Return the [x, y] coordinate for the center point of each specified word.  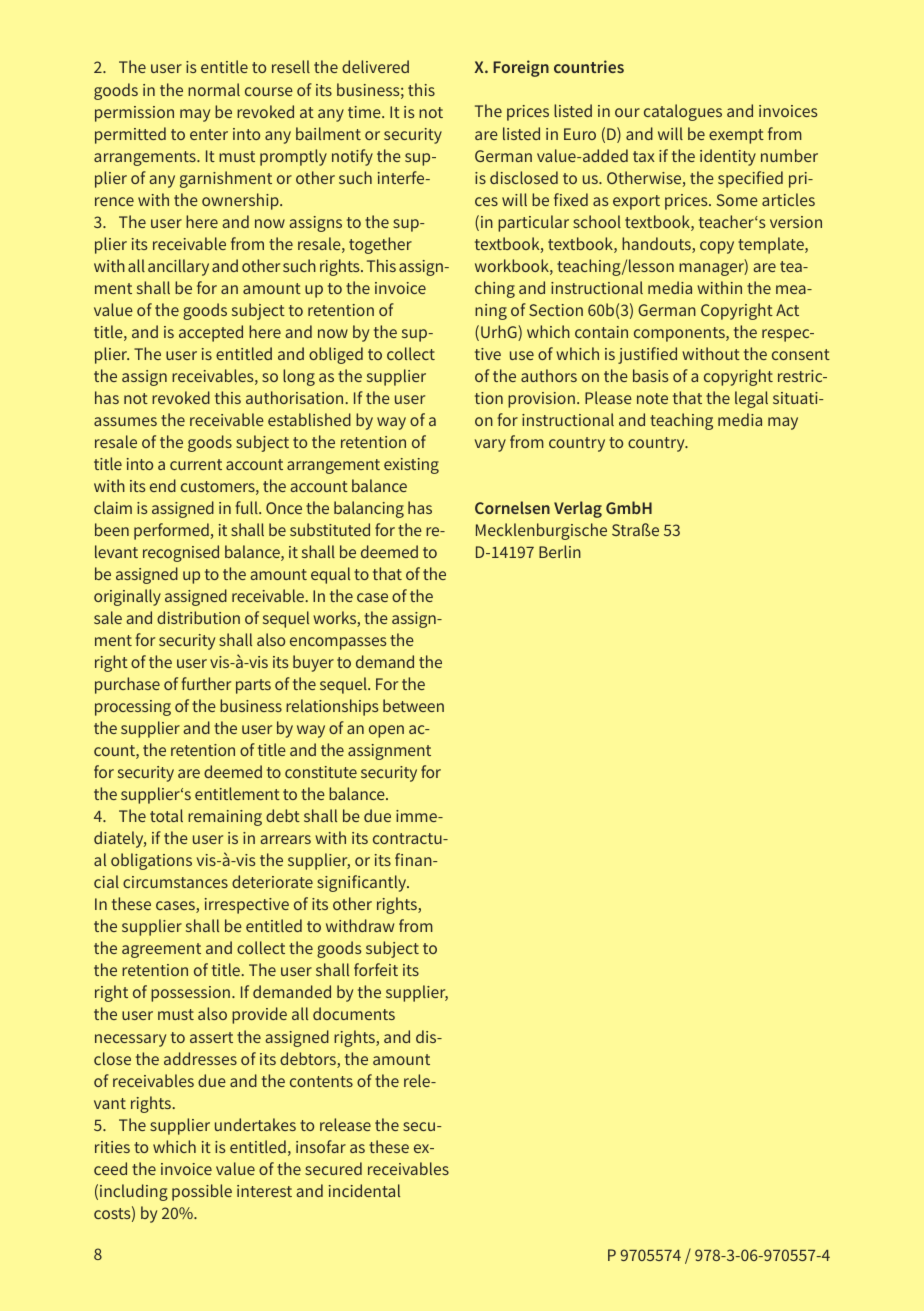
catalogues [683, 112]
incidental [364, 1190]
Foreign [521, 68]
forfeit [376, 969]
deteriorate [272, 881]
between [413, 705]
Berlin [560, 551]
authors [549, 375]
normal [214, 89]
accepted [211, 333]
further [206, 683]
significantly [363, 883]
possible [202, 1192]
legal [751, 399]
